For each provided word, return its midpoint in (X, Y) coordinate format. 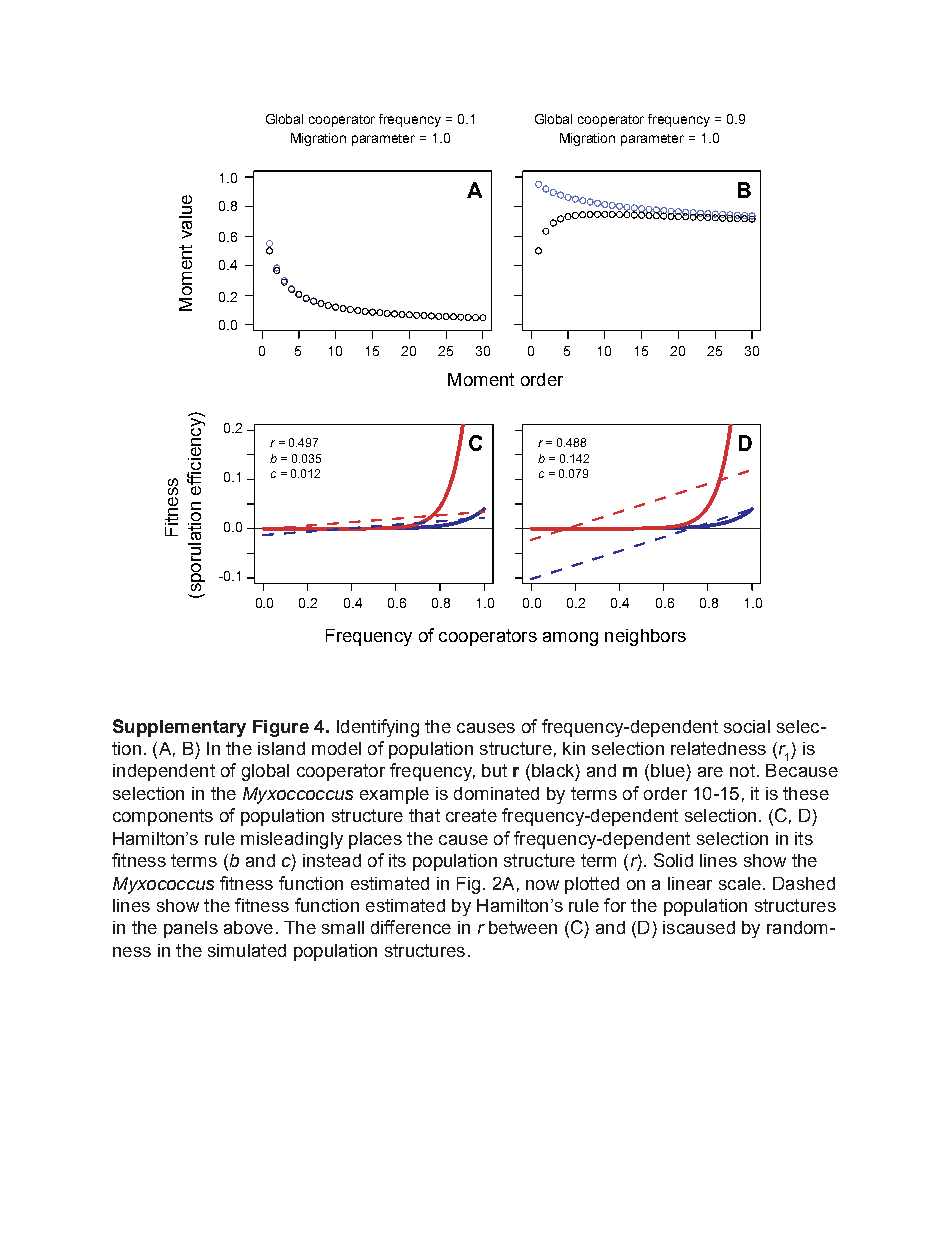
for (615, 905)
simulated (247, 950)
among (570, 639)
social (747, 726)
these (806, 793)
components (163, 817)
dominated (496, 793)
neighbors (645, 637)
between (523, 927)
